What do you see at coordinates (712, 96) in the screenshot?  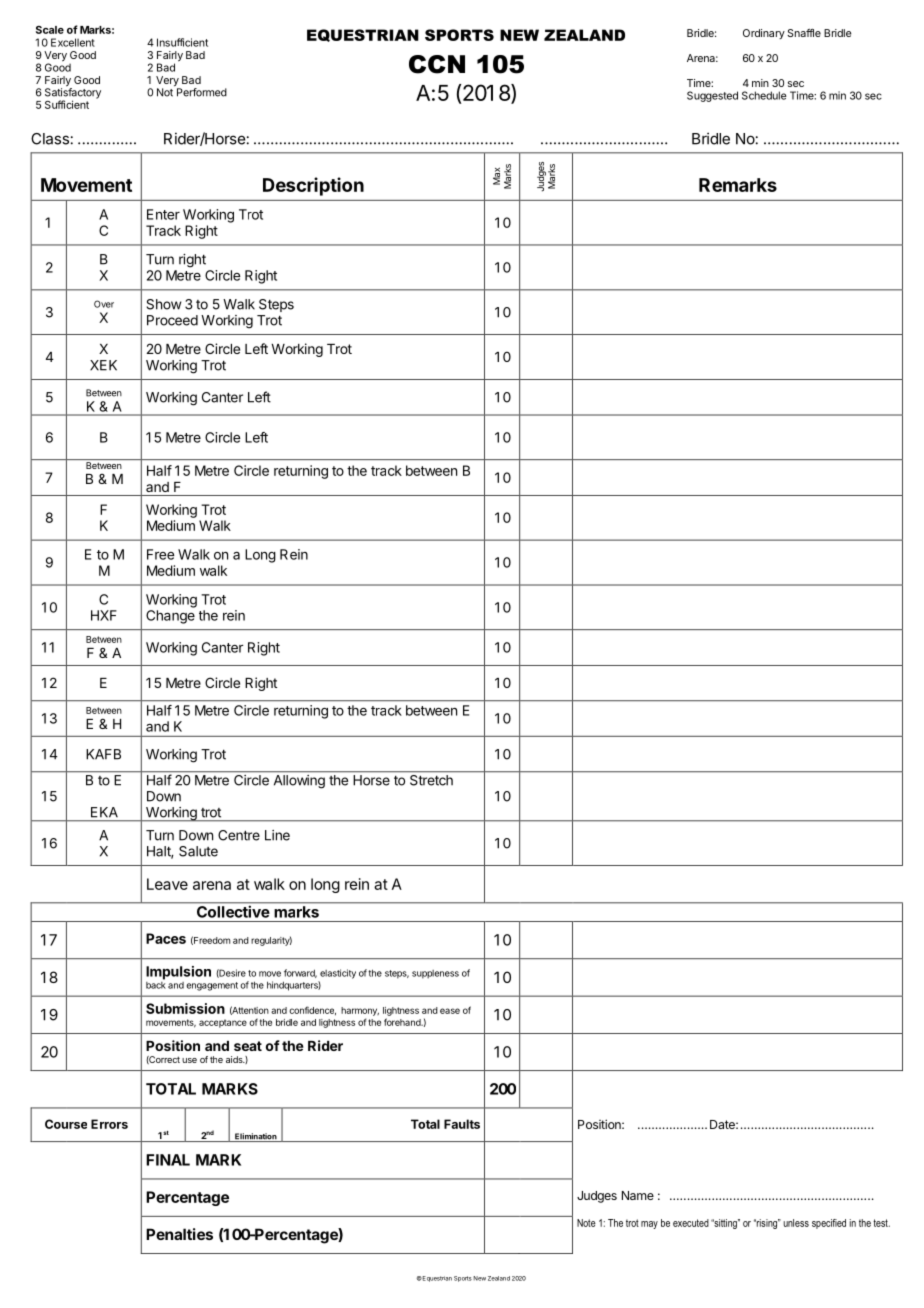 I see `Suggested` at bounding box center [712, 96].
